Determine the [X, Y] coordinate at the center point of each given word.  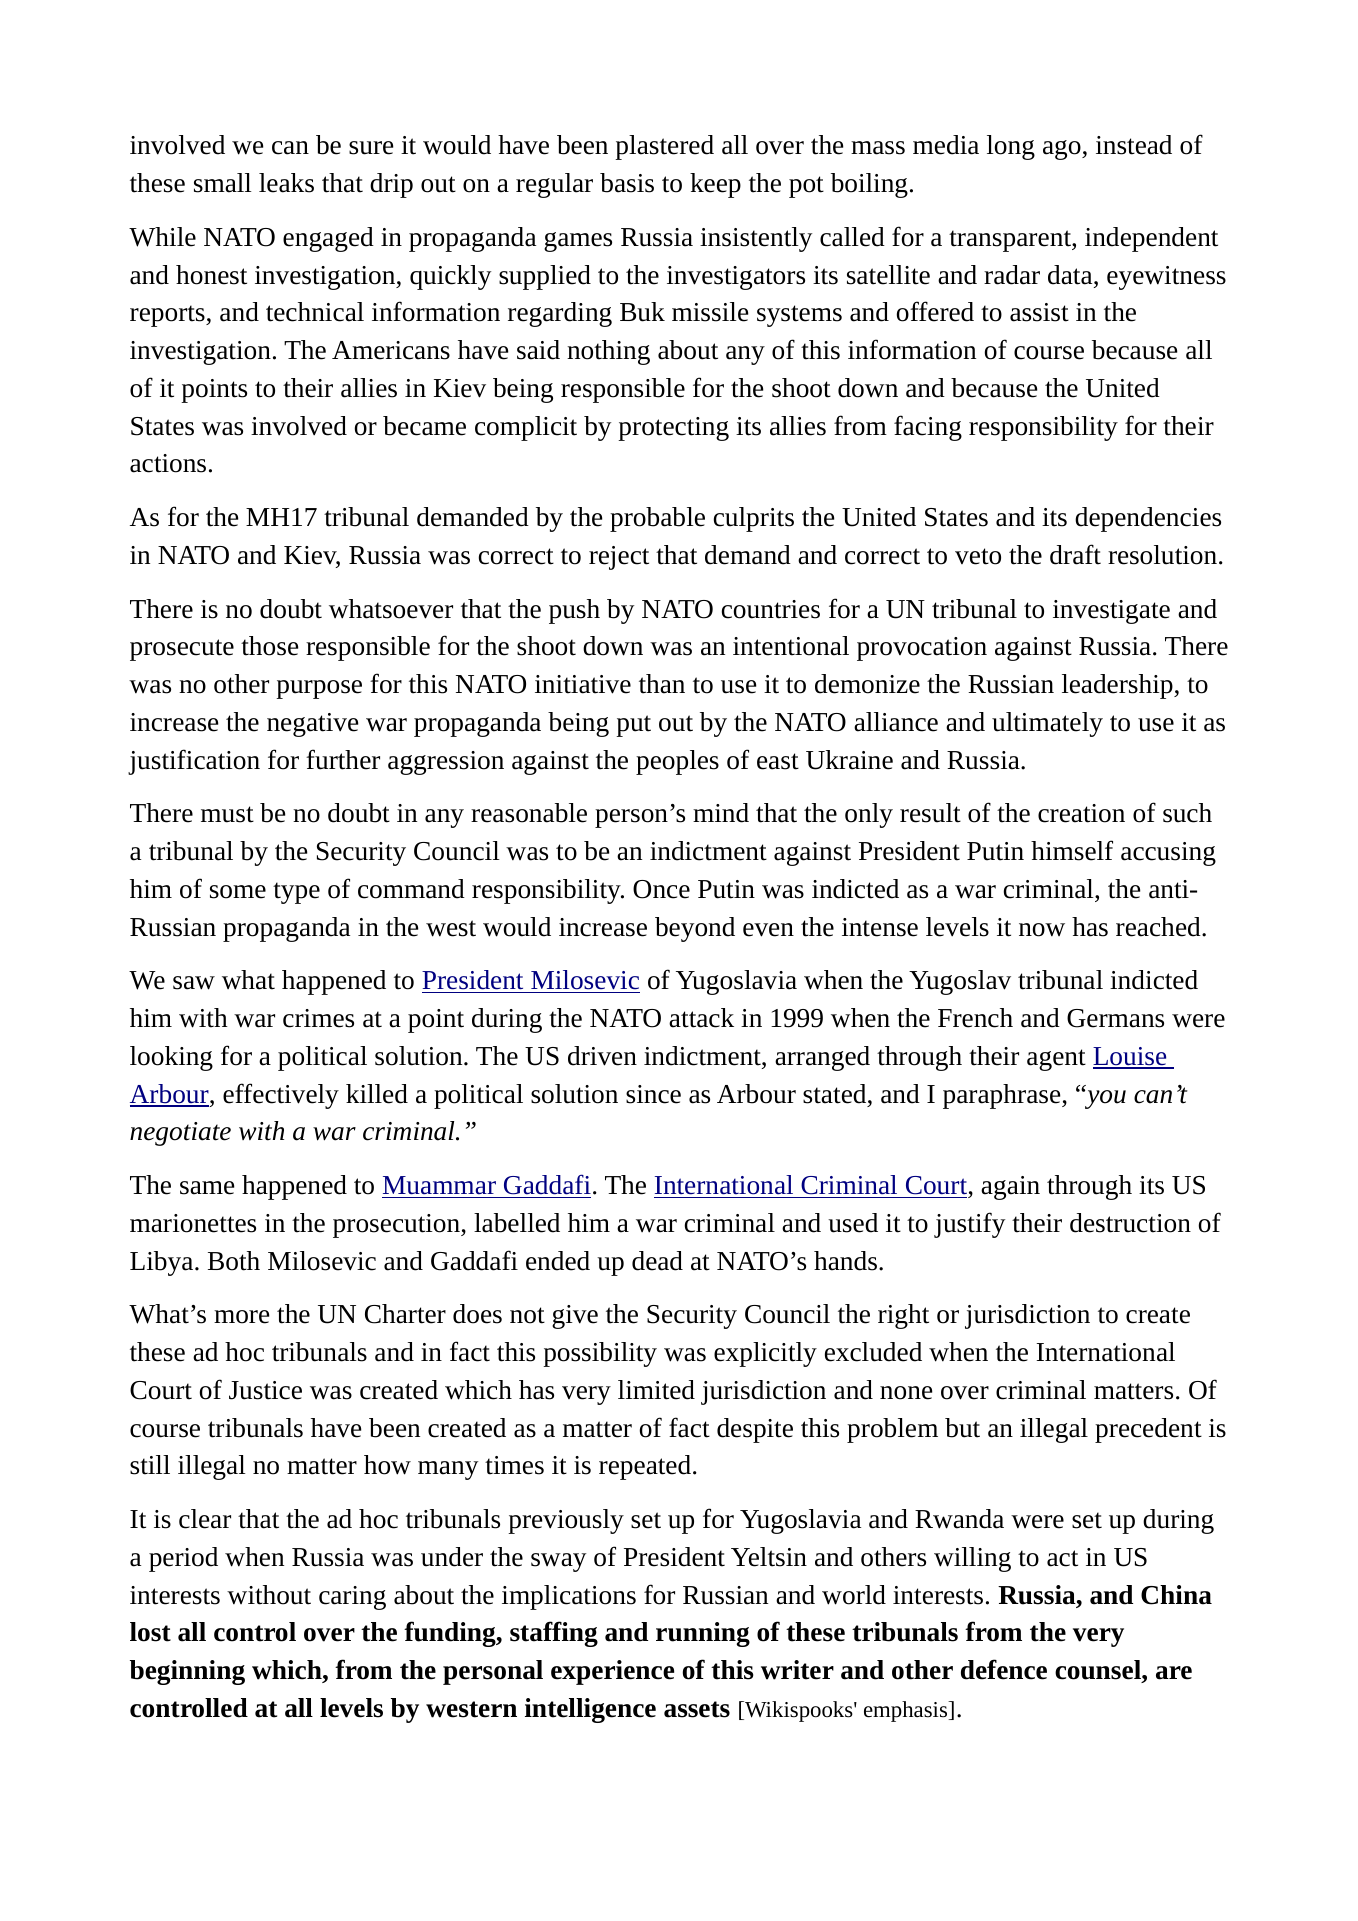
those [269, 646]
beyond [695, 929]
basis [627, 183]
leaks [286, 183]
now [1042, 930]
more [241, 1317]
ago [1063, 150]
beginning [187, 1672]
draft [1075, 554]
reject [619, 558]
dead [657, 1261]
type [296, 893]
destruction [1130, 1223]
